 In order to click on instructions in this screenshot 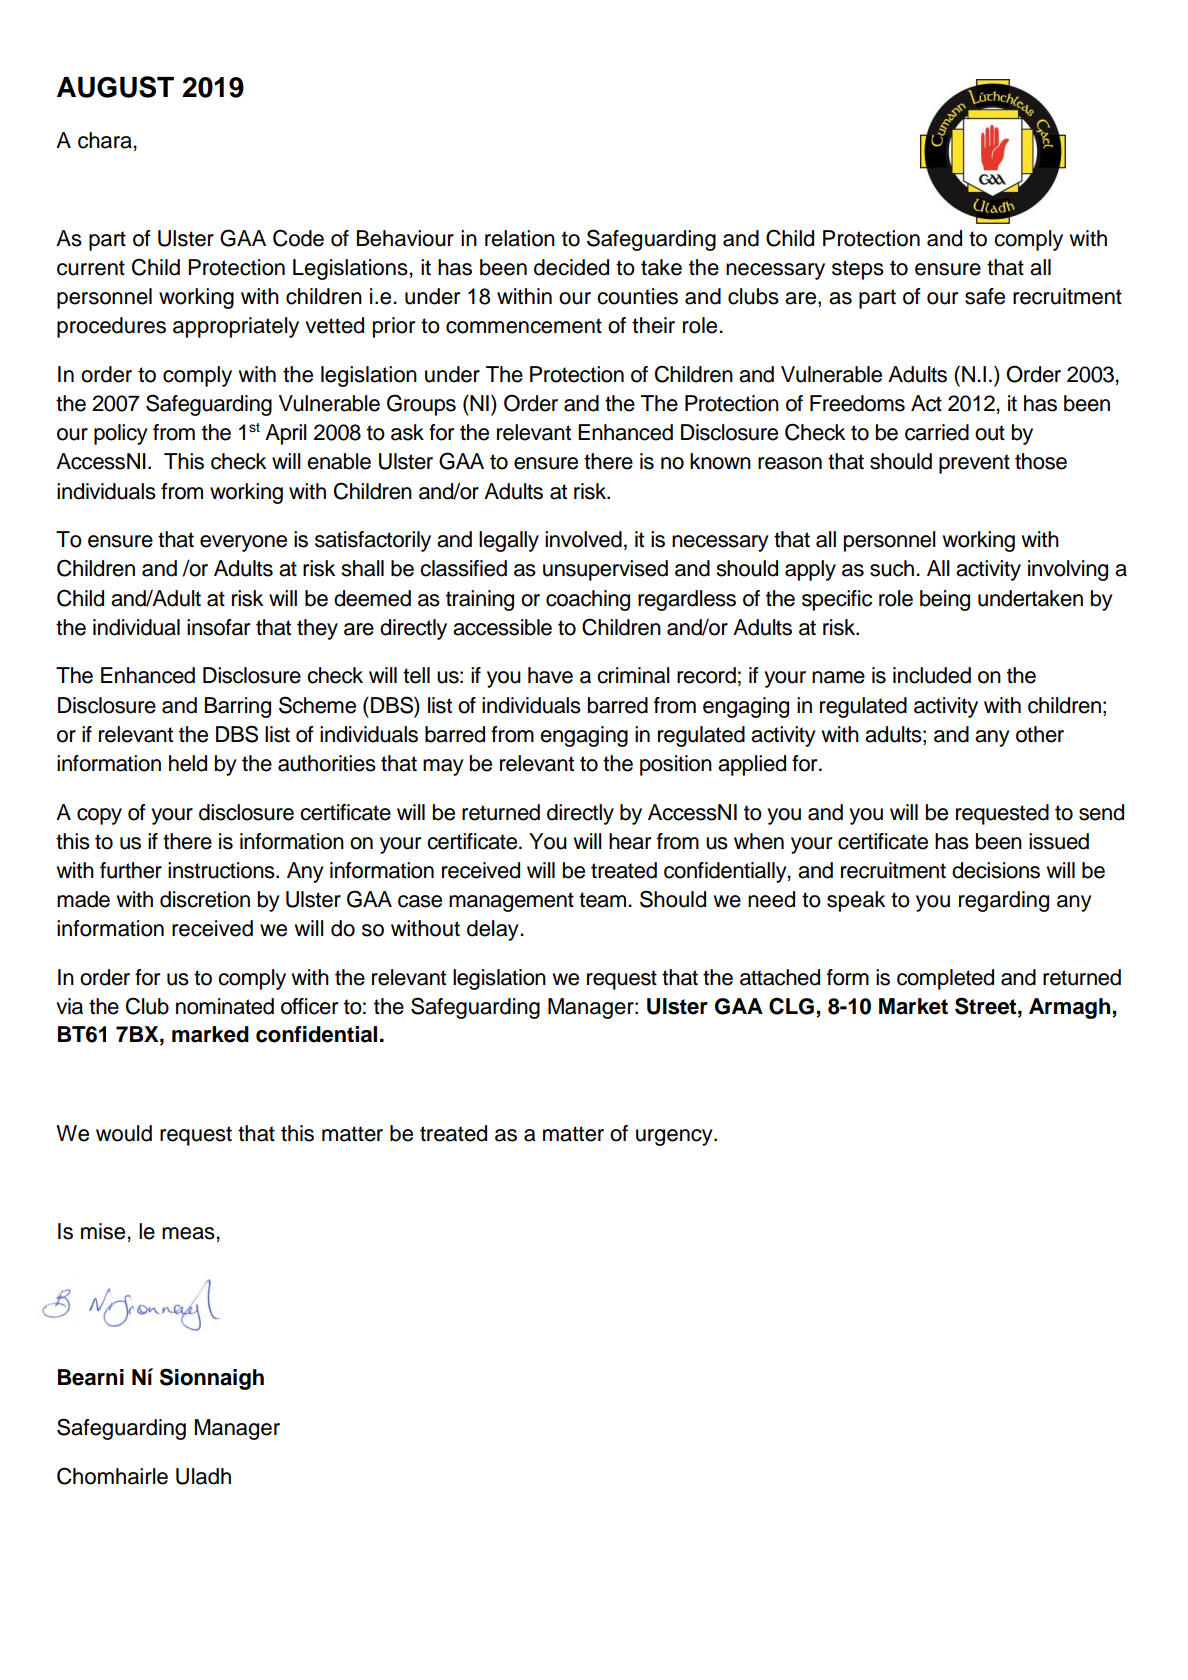, I will do `click(222, 870)`.
